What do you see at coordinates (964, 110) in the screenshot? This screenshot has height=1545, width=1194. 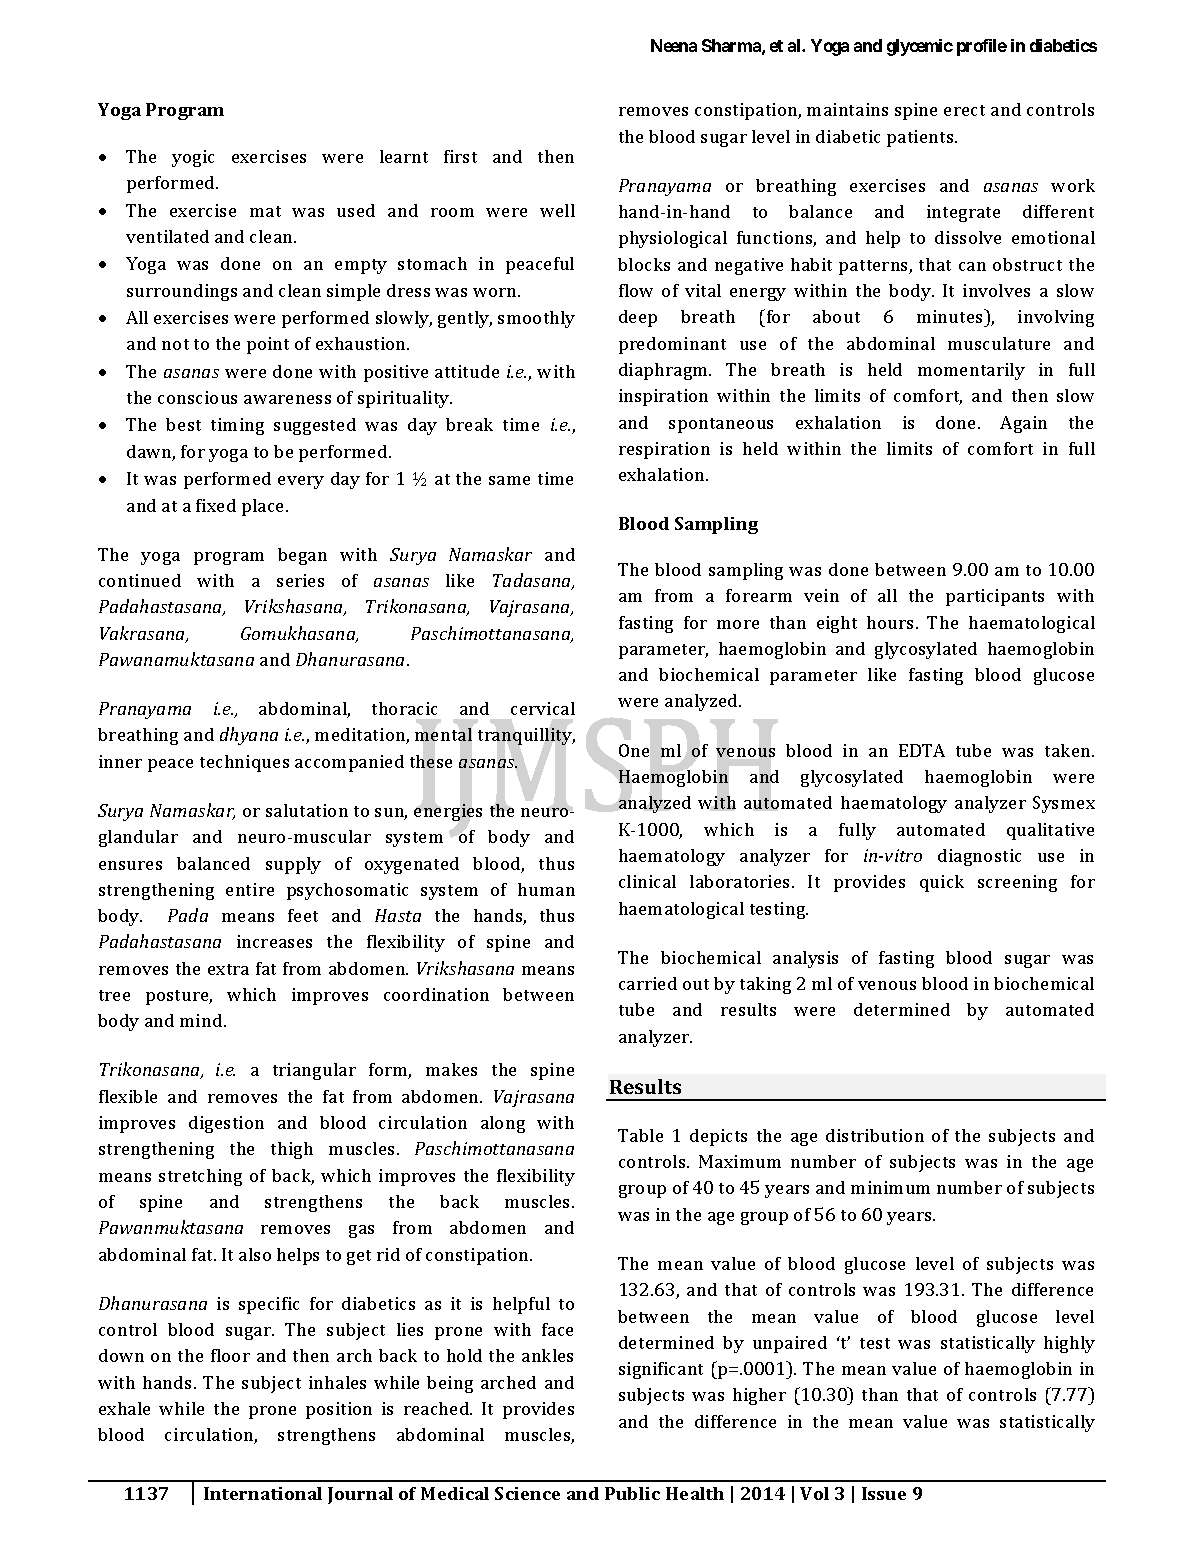 I see `erect` at bounding box center [964, 110].
